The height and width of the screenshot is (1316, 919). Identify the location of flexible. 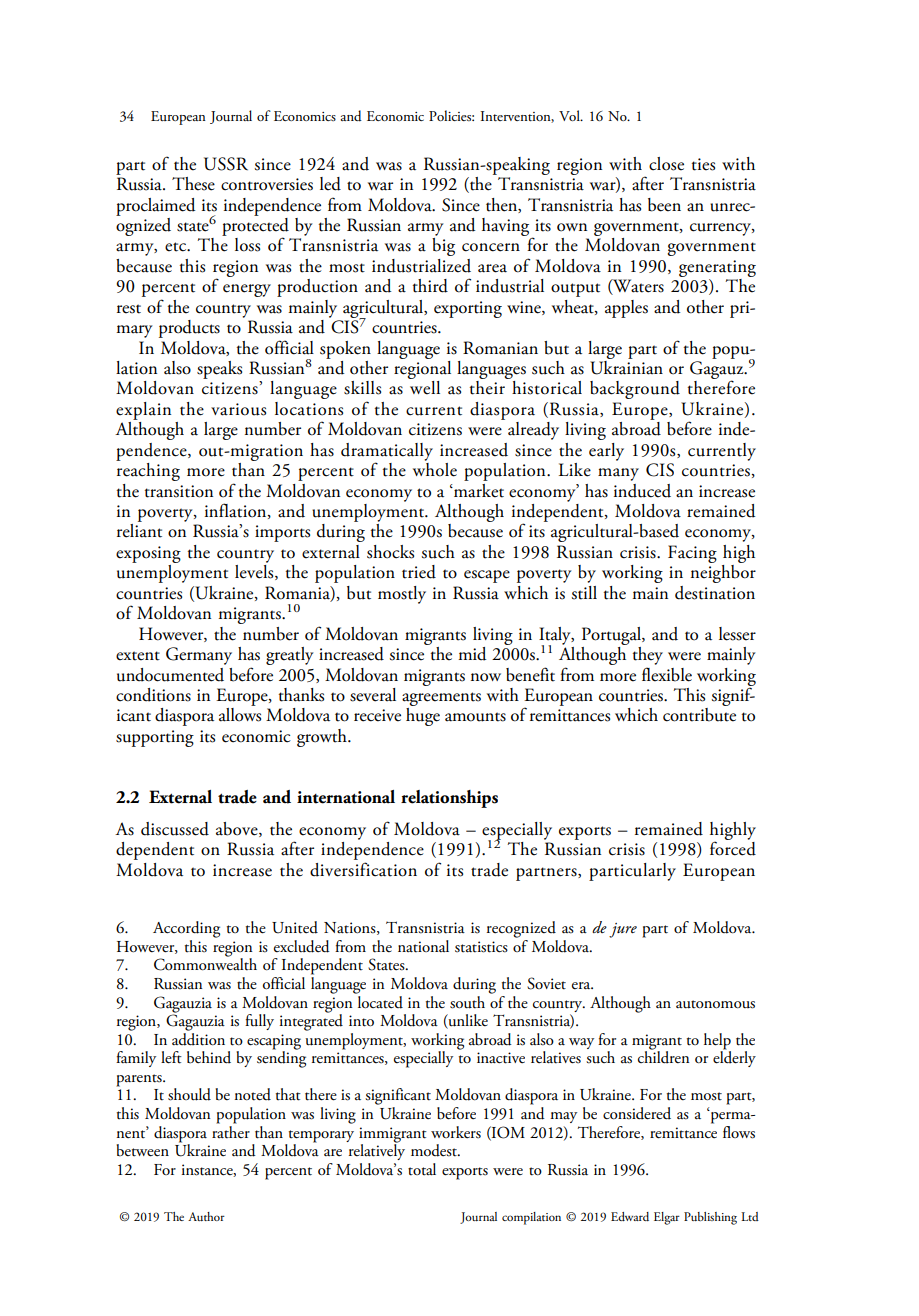
(667, 674).
